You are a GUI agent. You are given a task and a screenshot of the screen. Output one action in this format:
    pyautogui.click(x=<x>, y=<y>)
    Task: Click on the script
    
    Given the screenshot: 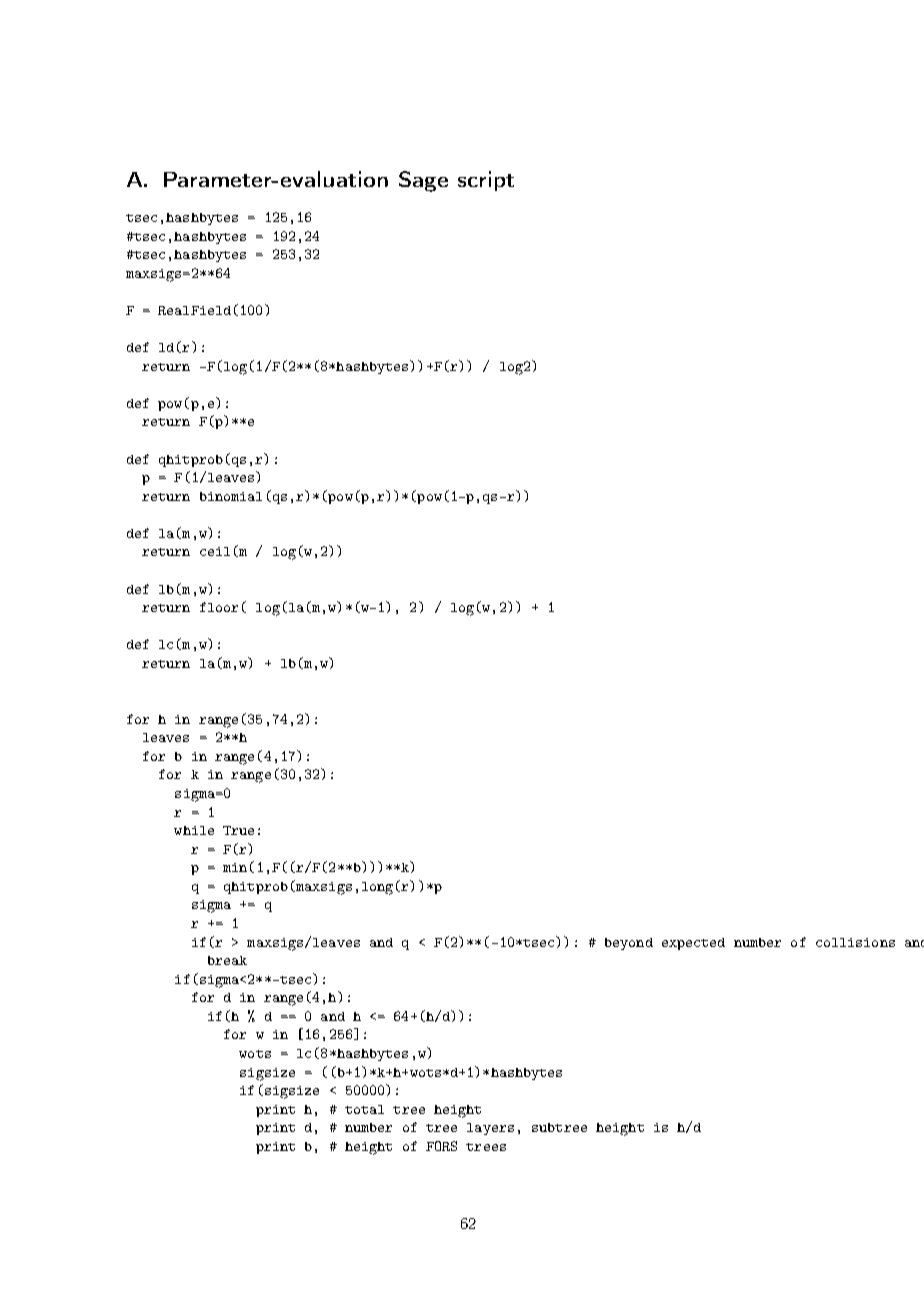 What is the action you would take?
    pyautogui.click(x=486, y=181)
